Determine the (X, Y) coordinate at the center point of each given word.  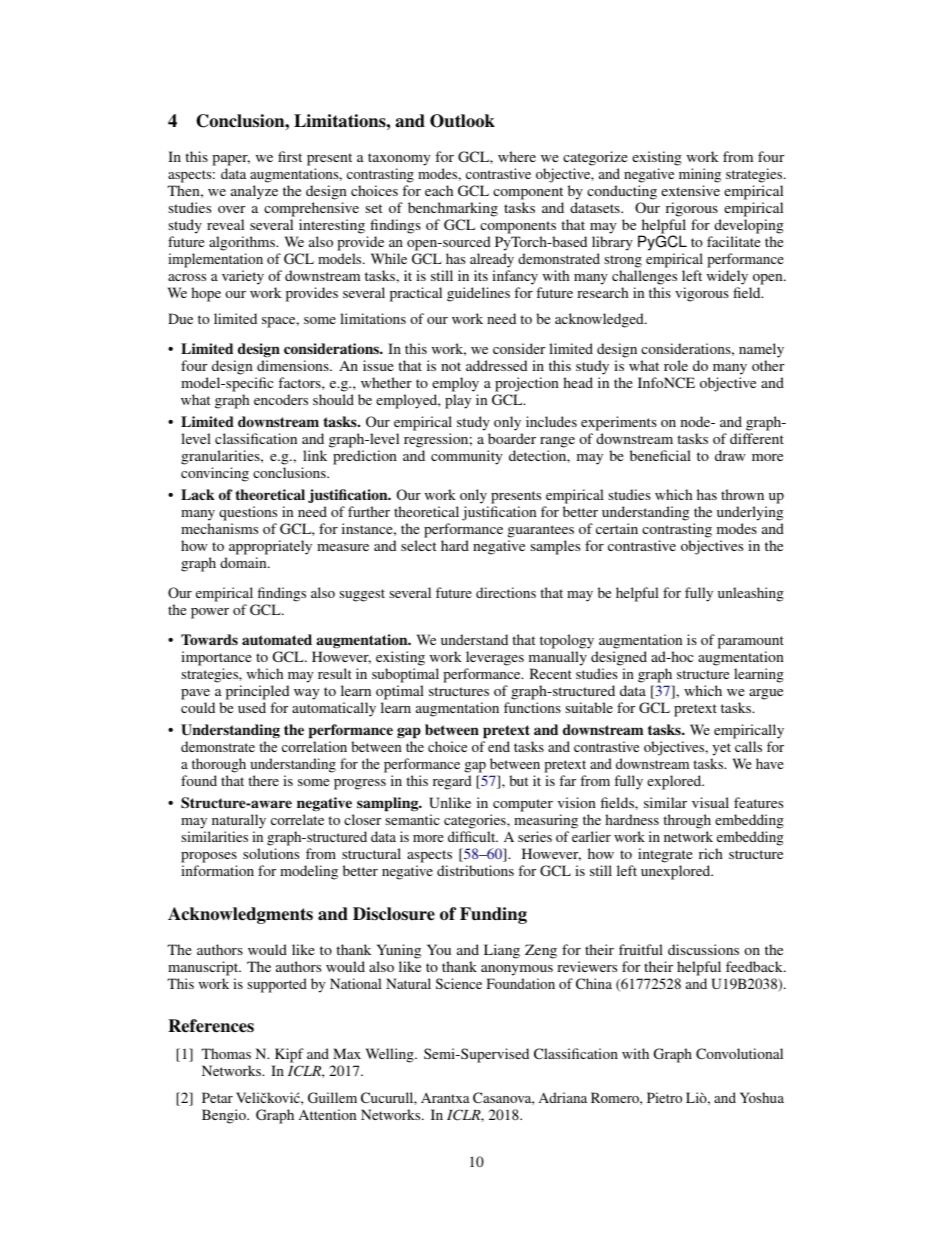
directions (506, 592)
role (676, 365)
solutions (271, 853)
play (458, 401)
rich (711, 853)
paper (231, 162)
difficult (473, 836)
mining (700, 177)
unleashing (751, 594)
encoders (281, 399)
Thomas (226, 1053)
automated (277, 639)
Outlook (462, 121)
